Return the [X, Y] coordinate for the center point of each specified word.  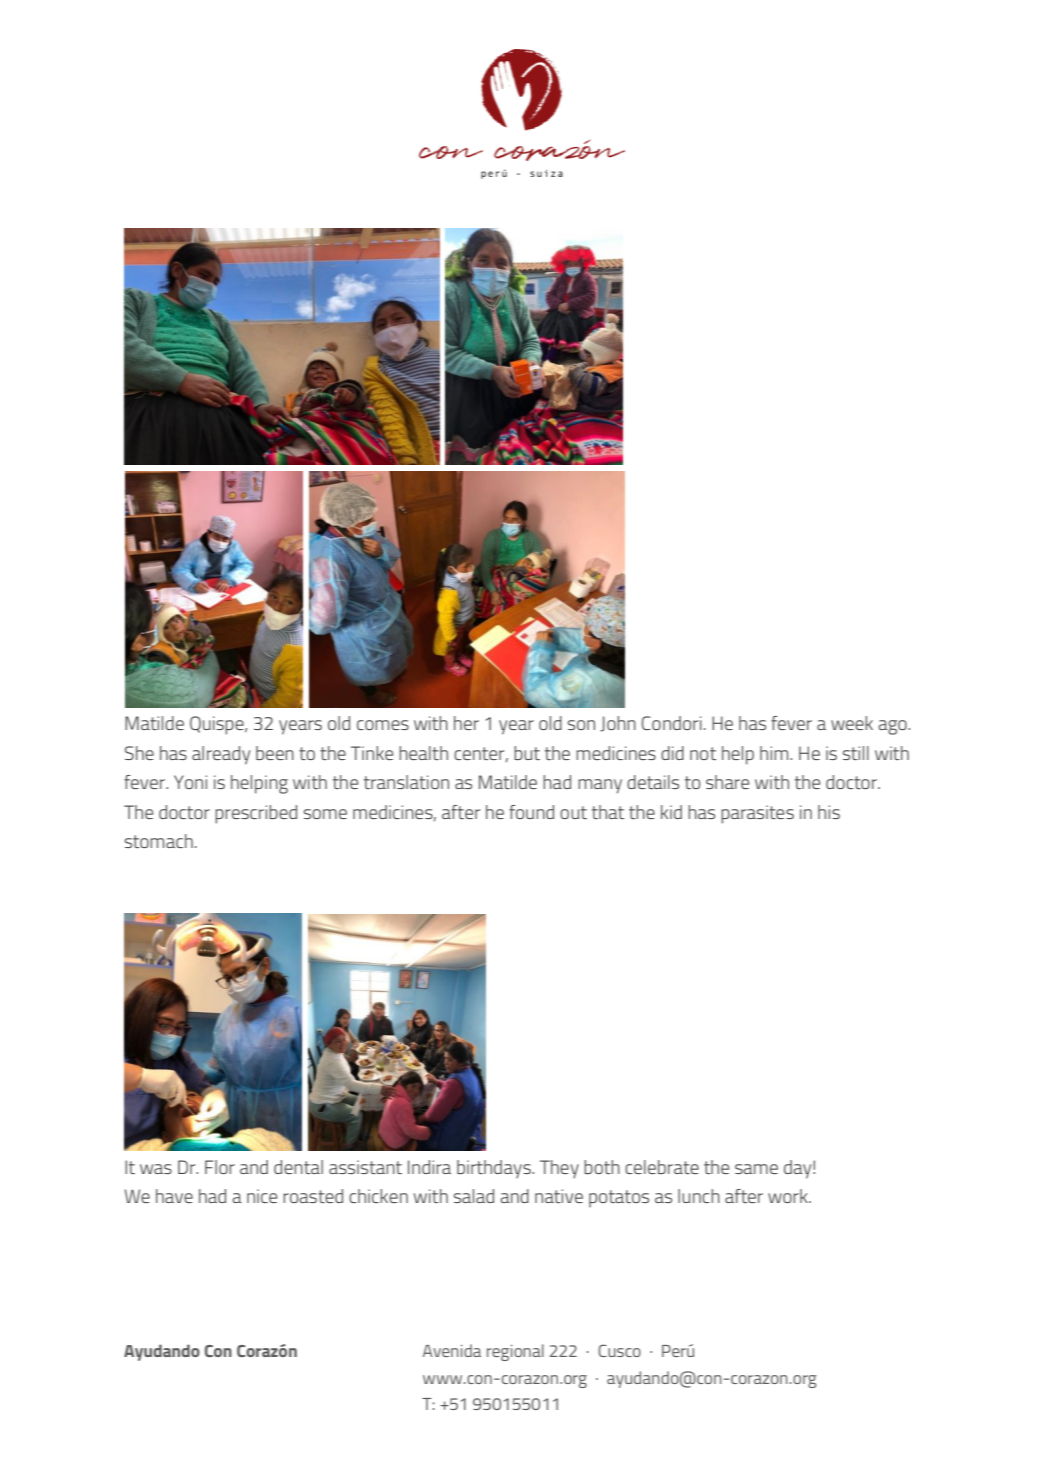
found [531, 812]
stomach [159, 841]
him [775, 753]
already [221, 755]
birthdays [495, 1169]
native [559, 1196]
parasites [757, 814]
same [756, 1169]
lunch [699, 1196]
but [527, 753]
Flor [220, 1167]
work [789, 1196]
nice [262, 1196]
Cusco [619, 1350]
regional [515, 1352]
